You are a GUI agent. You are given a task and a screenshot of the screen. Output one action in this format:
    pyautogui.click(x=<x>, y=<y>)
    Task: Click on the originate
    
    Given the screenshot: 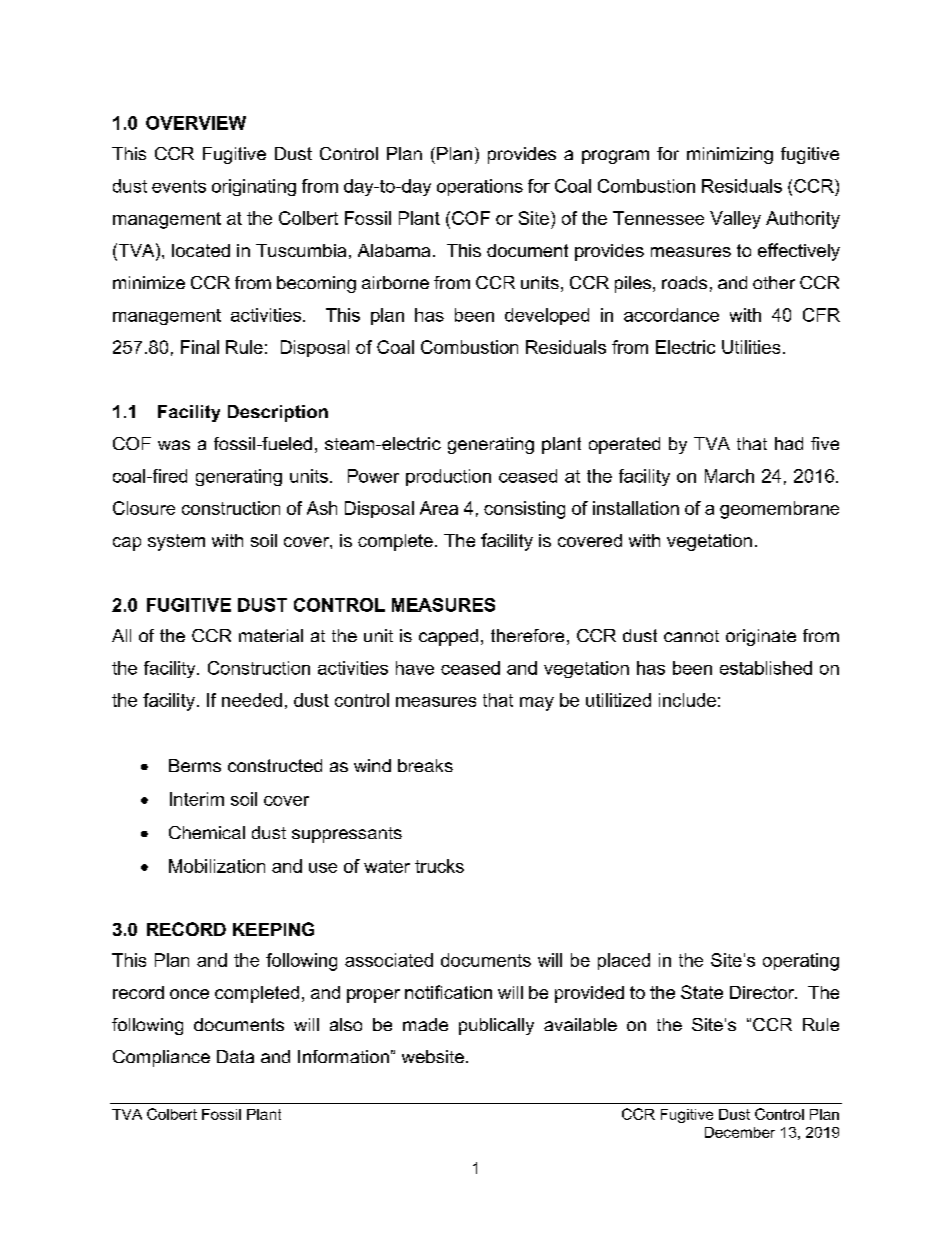 What is the action you would take?
    pyautogui.click(x=761, y=637)
